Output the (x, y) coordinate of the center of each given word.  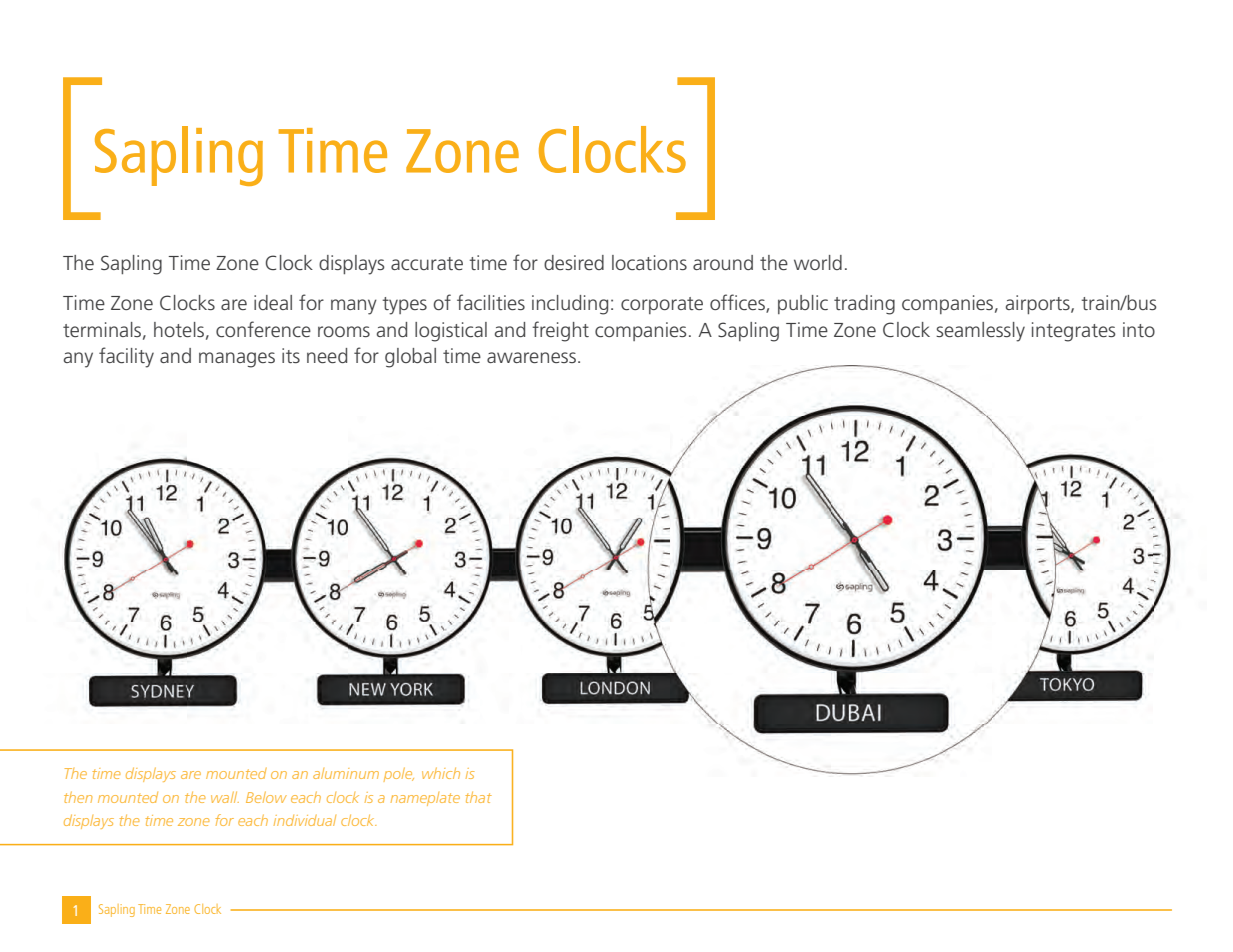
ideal (273, 302)
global (410, 358)
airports (1039, 304)
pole (399, 774)
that (478, 797)
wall (225, 797)
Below (266, 797)
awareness (531, 357)
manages (237, 360)
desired (574, 262)
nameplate (425, 799)
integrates (1074, 332)
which (441, 773)
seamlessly (980, 332)
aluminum (346, 773)
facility (126, 357)
